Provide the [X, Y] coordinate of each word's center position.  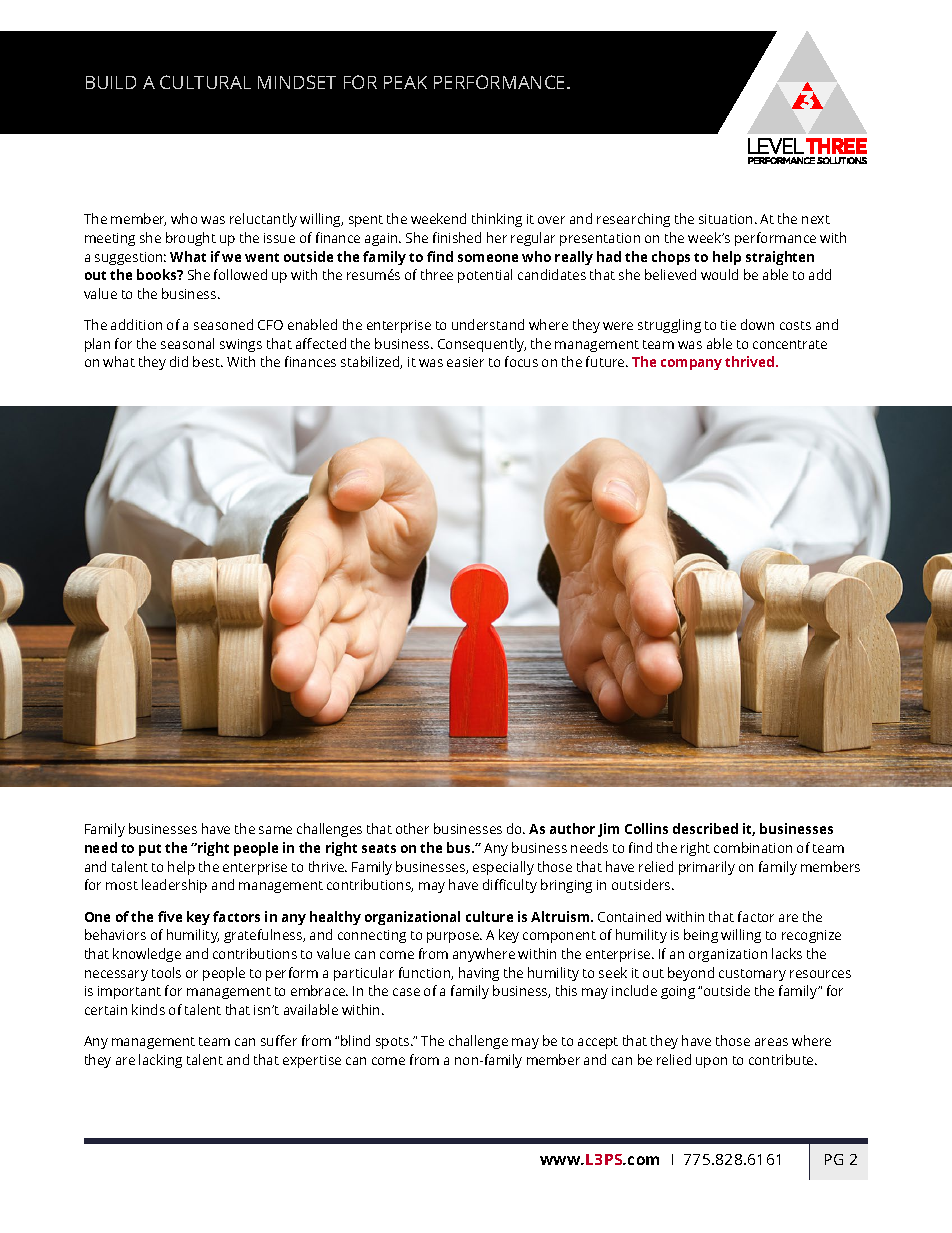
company [691, 364]
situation [725, 219]
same [275, 830]
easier [465, 362]
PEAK [405, 82]
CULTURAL [205, 82]
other [412, 828]
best [208, 361]
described [705, 828]
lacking [160, 1061]
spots [394, 1043]
